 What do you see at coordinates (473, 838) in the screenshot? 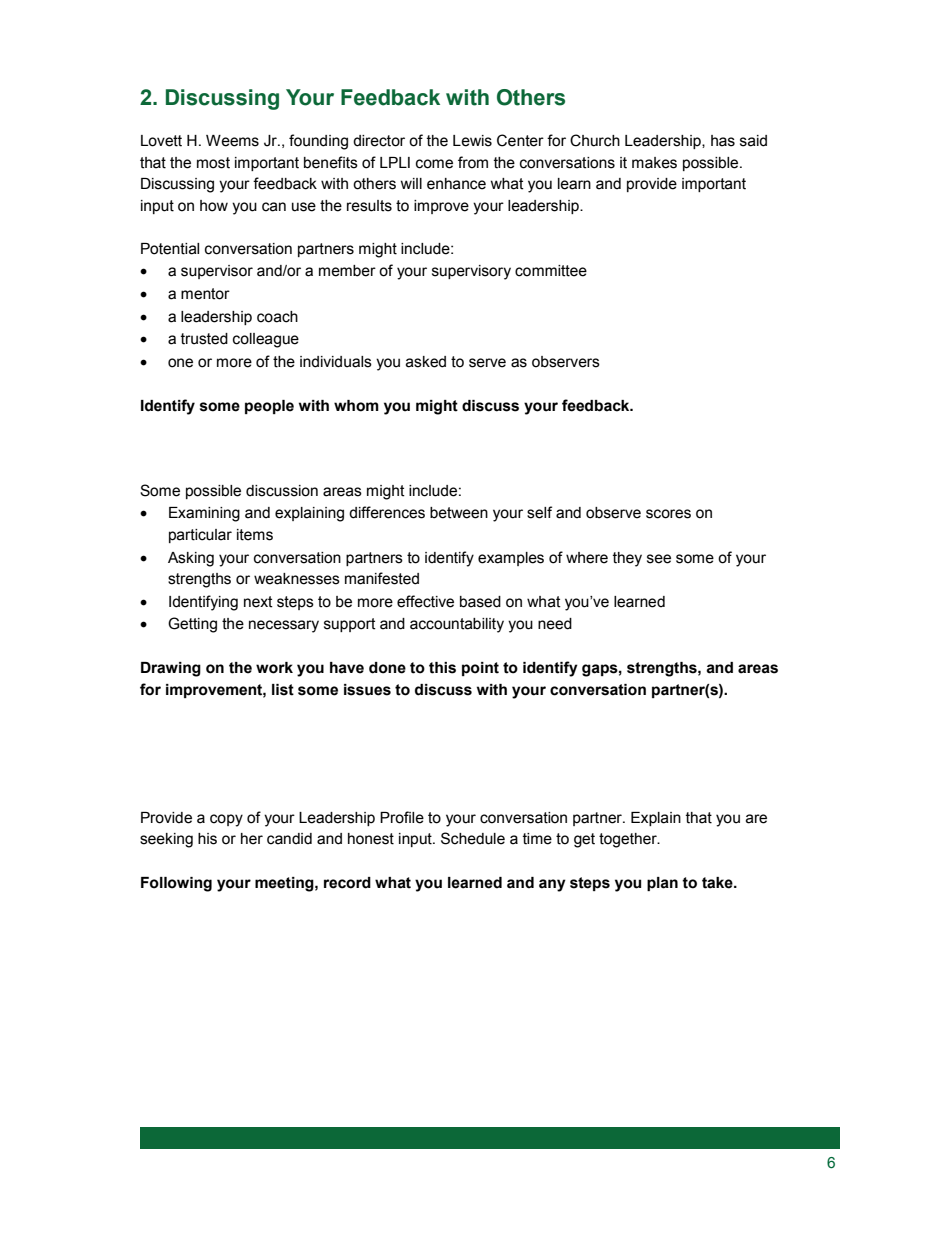
I see `Schedule` at bounding box center [473, 838].
